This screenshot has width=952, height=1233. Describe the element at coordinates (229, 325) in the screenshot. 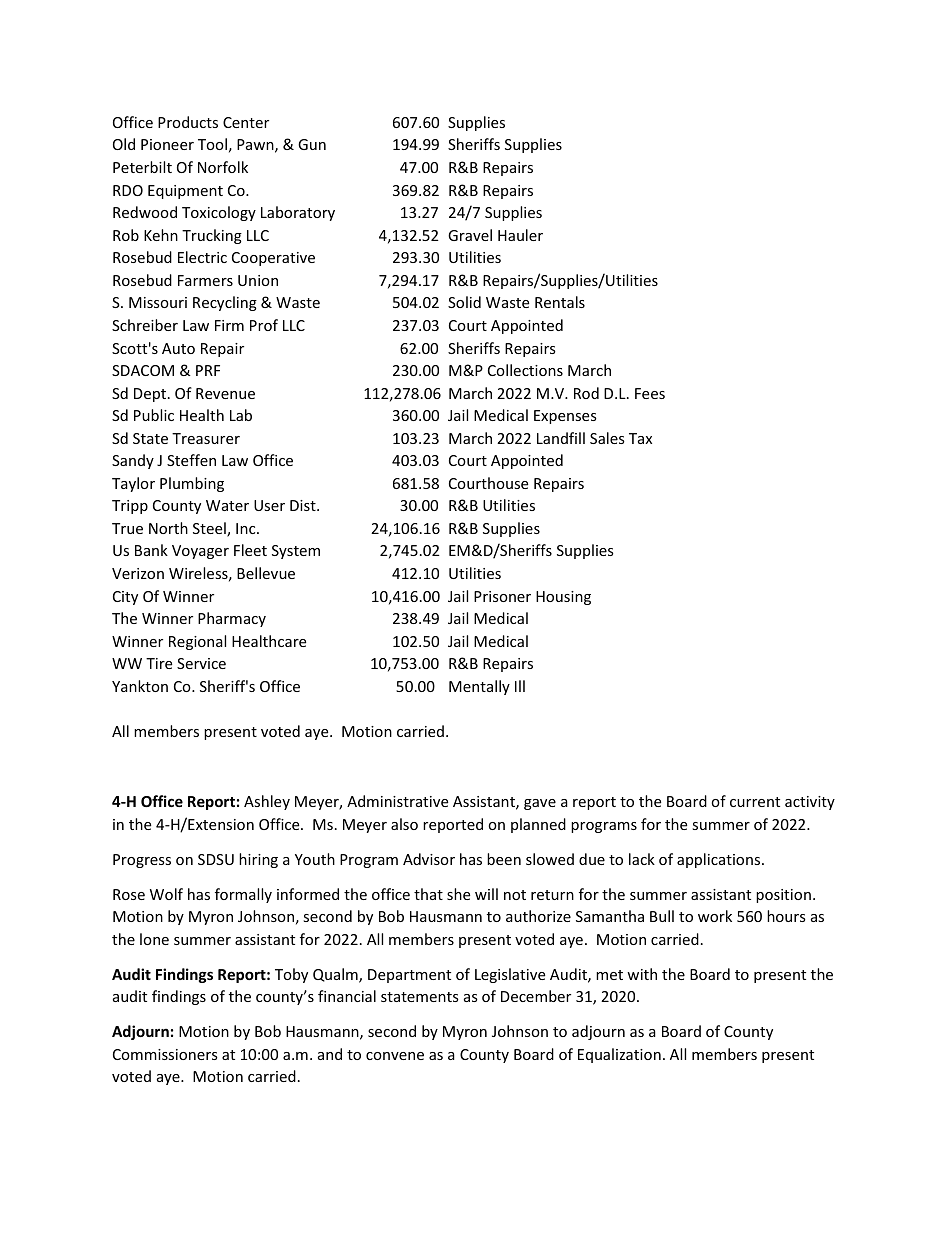

I see `Firm` at that location.
